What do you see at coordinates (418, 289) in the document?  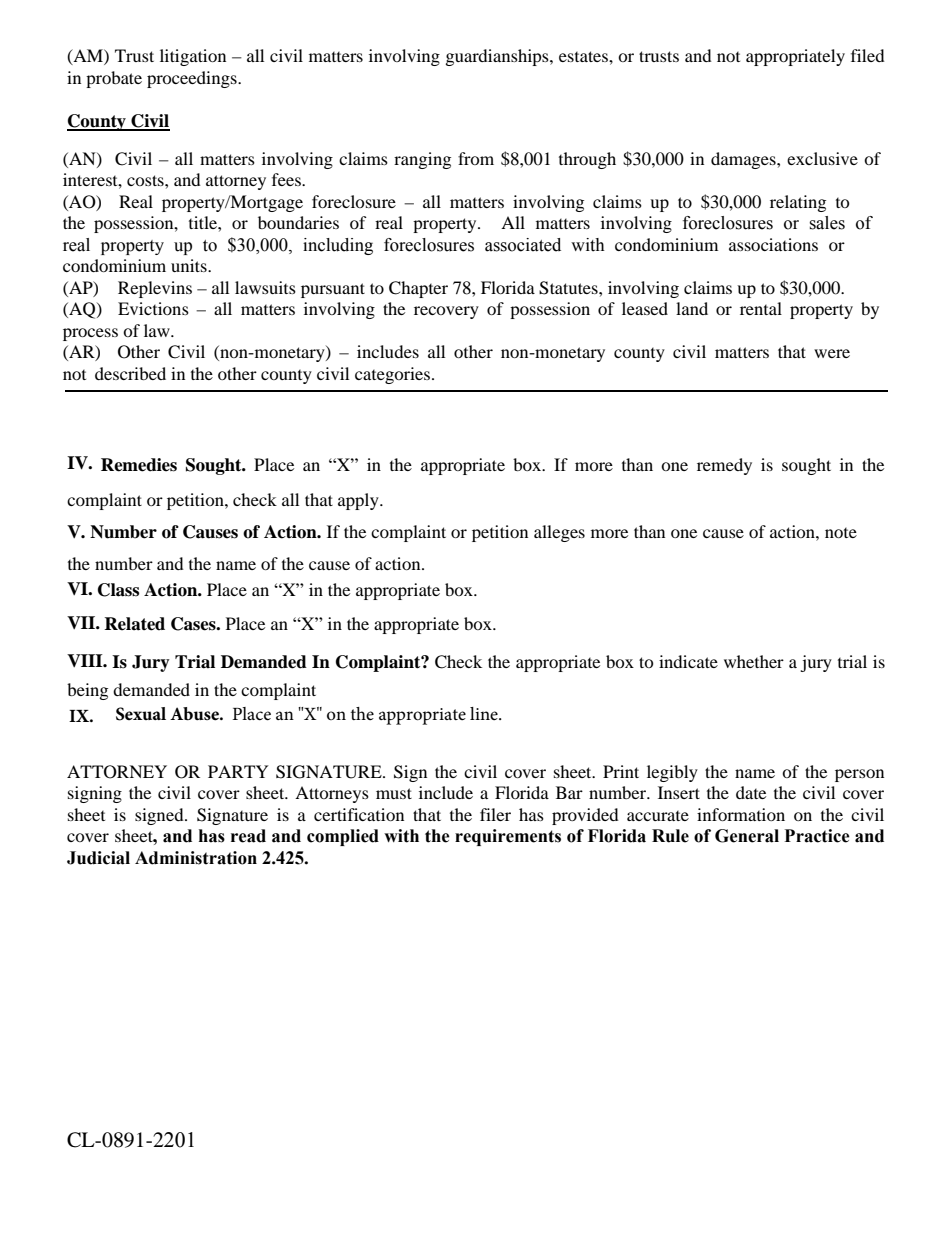 I see `Chapter` at bounding box center [418, 289].
